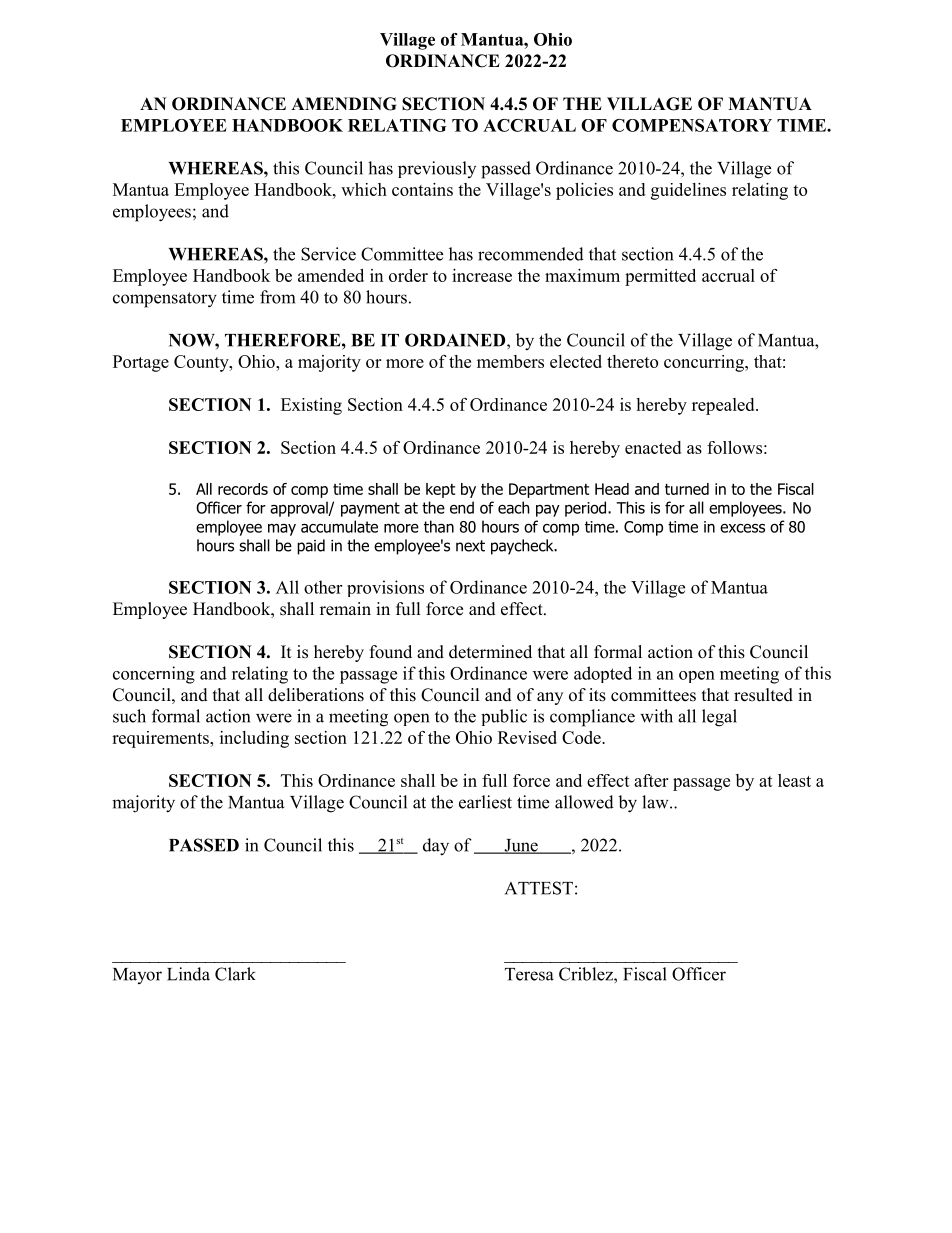 The width and height of the document is (952, 1233). I want to click on records, so click(243, 489).
